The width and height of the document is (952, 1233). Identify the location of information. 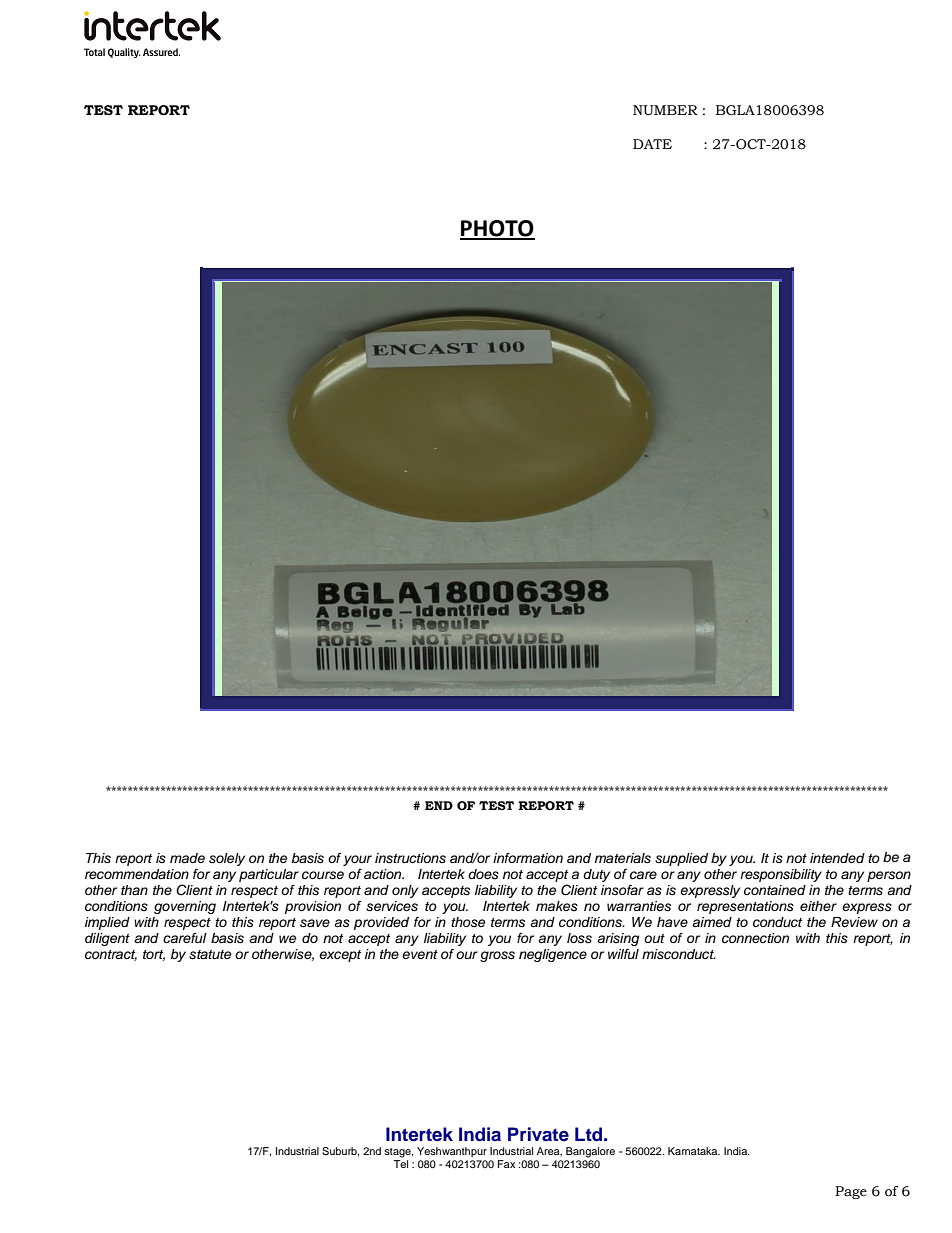
(528, 858).
